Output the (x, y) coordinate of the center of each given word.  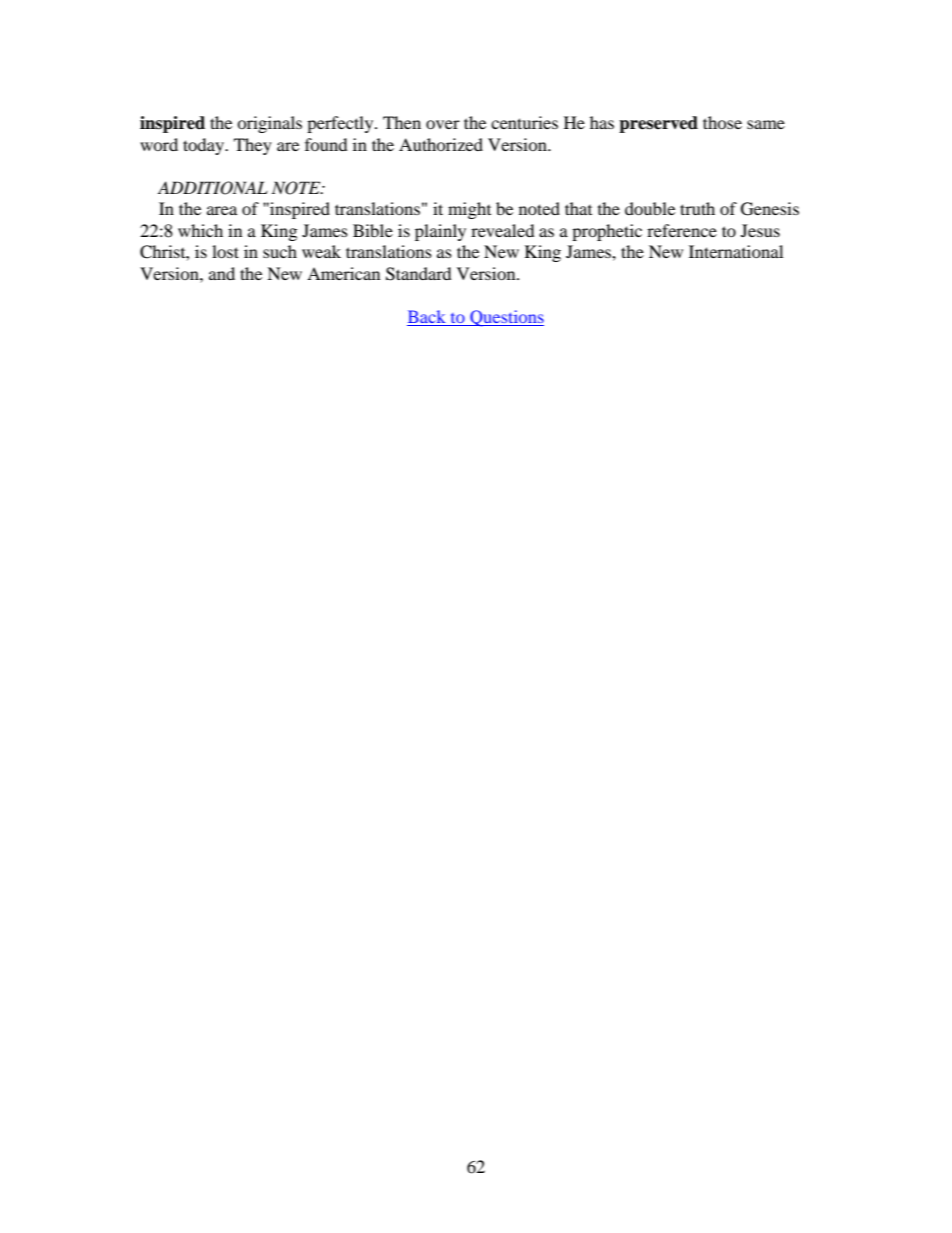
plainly (440, 232)
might (469, 210)
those (722, 122)
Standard (419, 274)
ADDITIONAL (213, 188)
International (736, 251)
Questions (506, 318)
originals (269, 124)
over (443, 124)
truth (697, 208)
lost (225, 251)
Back (427, 318)
